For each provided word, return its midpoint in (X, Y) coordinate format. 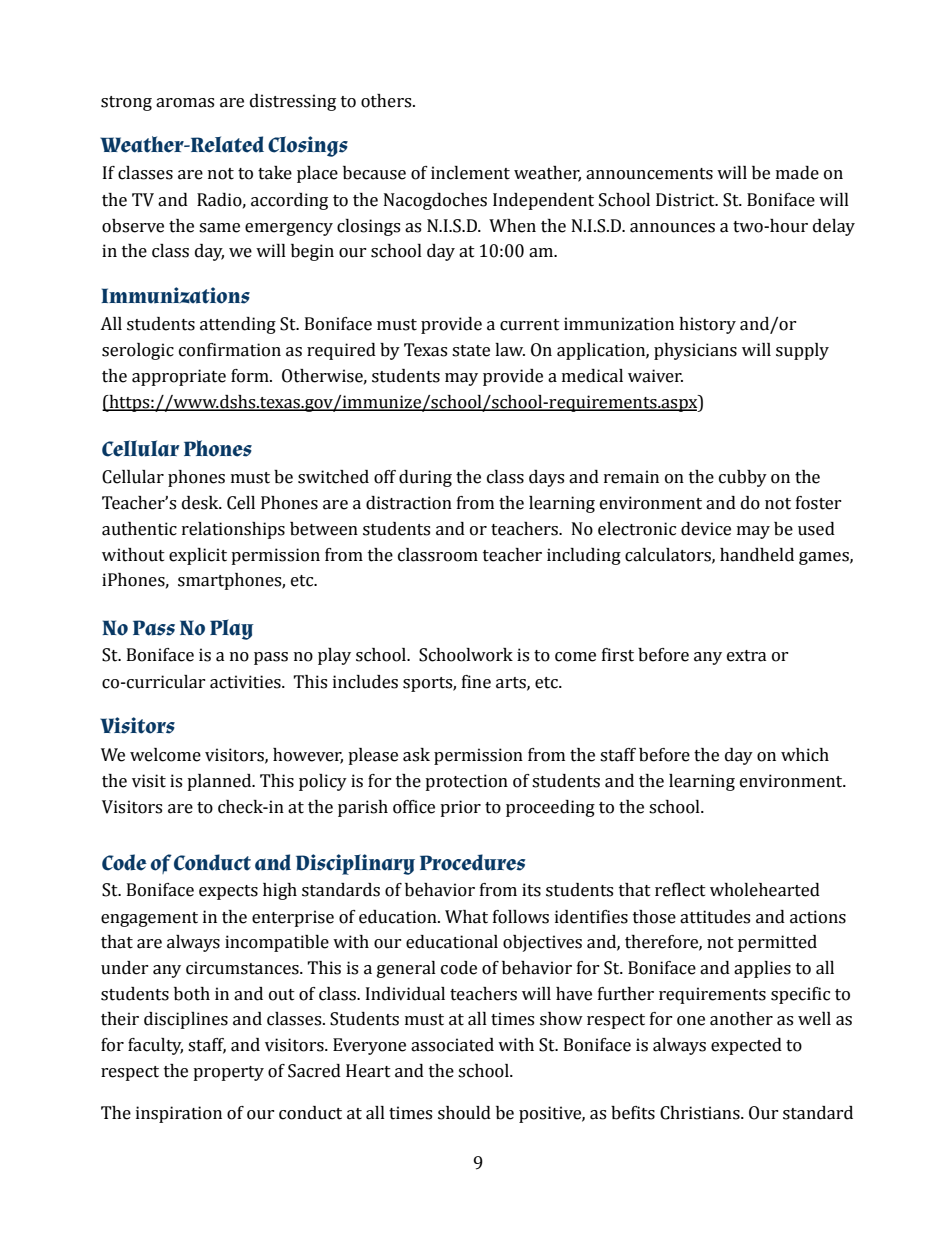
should (464, 1113)
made (797, 173)
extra (747, 656)
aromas (185, 103)
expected (746, 1046)
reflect (680, 890)
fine (476, 682)
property (228, 1073)
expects (228, 892)
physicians (695, 351)
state (471, 351)
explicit (198, 556)
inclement (470, 173)
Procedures (472, 862)
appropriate (179, 377)
